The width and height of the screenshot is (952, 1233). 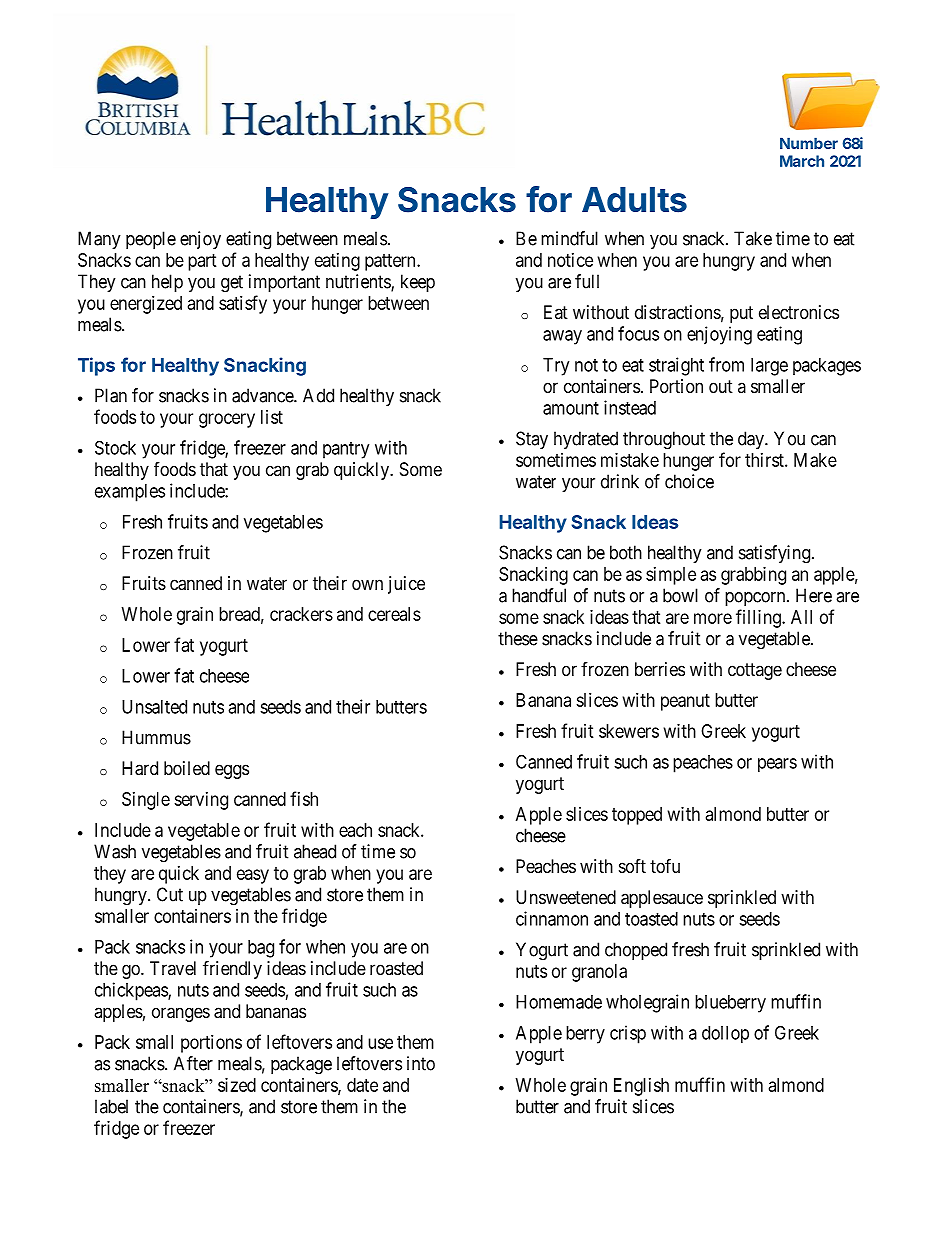 What do you see at coordinates (130, 493) in the screenshot?
I see `examples` at bounding box center [130, 493].
